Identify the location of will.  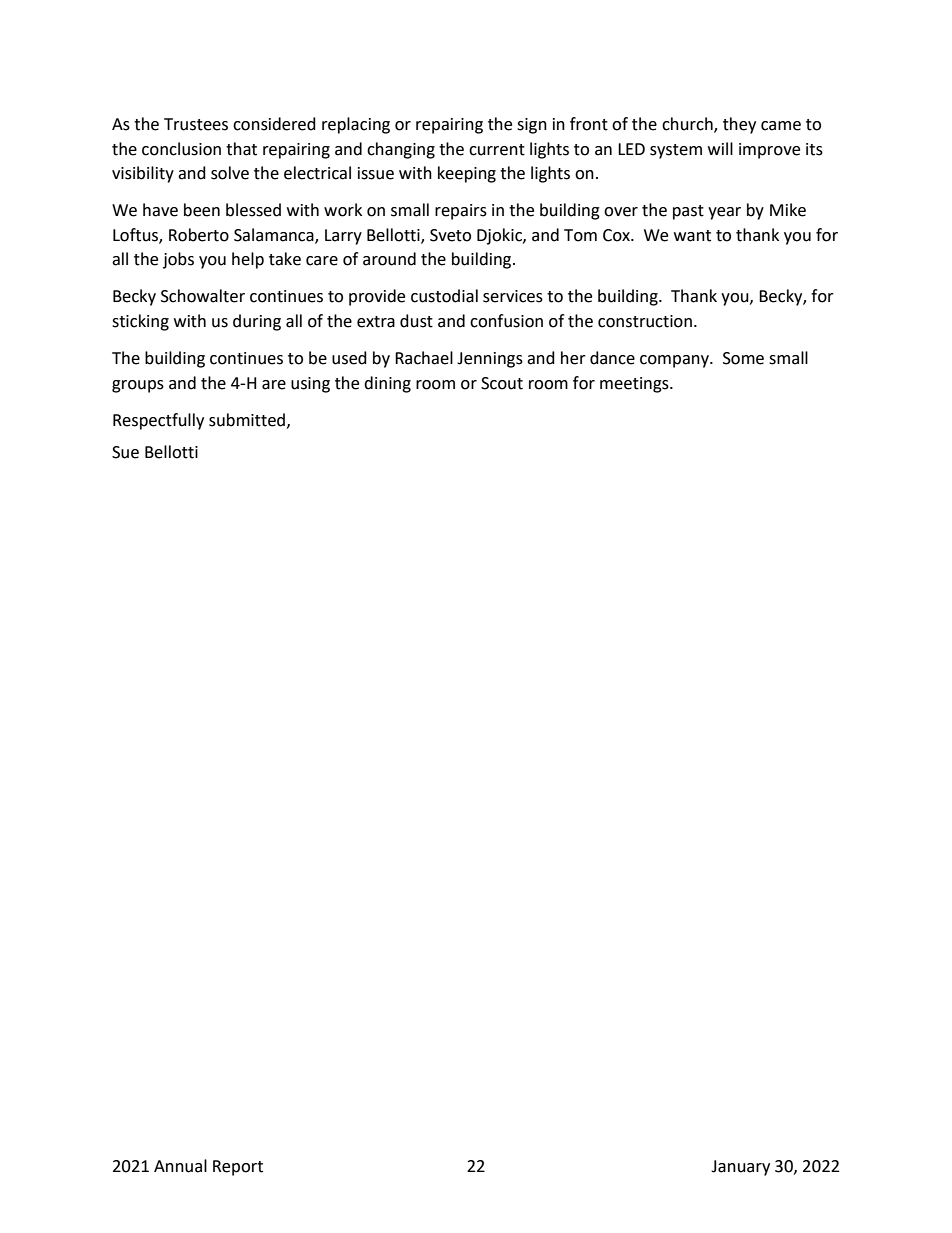
(720, 148).
